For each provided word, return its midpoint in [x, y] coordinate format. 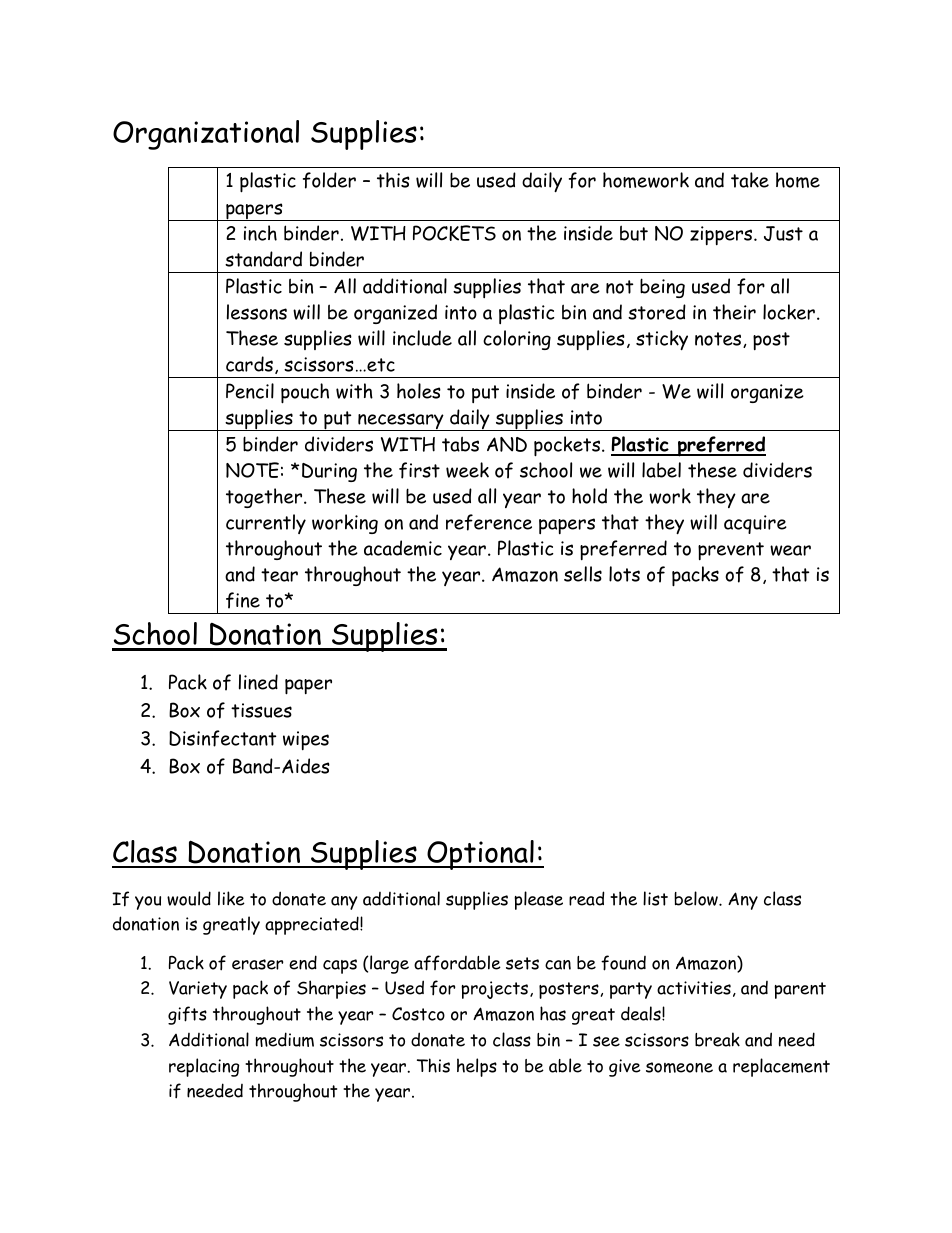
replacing [204, 1067]
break [717, 1039]
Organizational [206, 135]
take [750, 180]
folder [329, 180]
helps [477, 1067]
